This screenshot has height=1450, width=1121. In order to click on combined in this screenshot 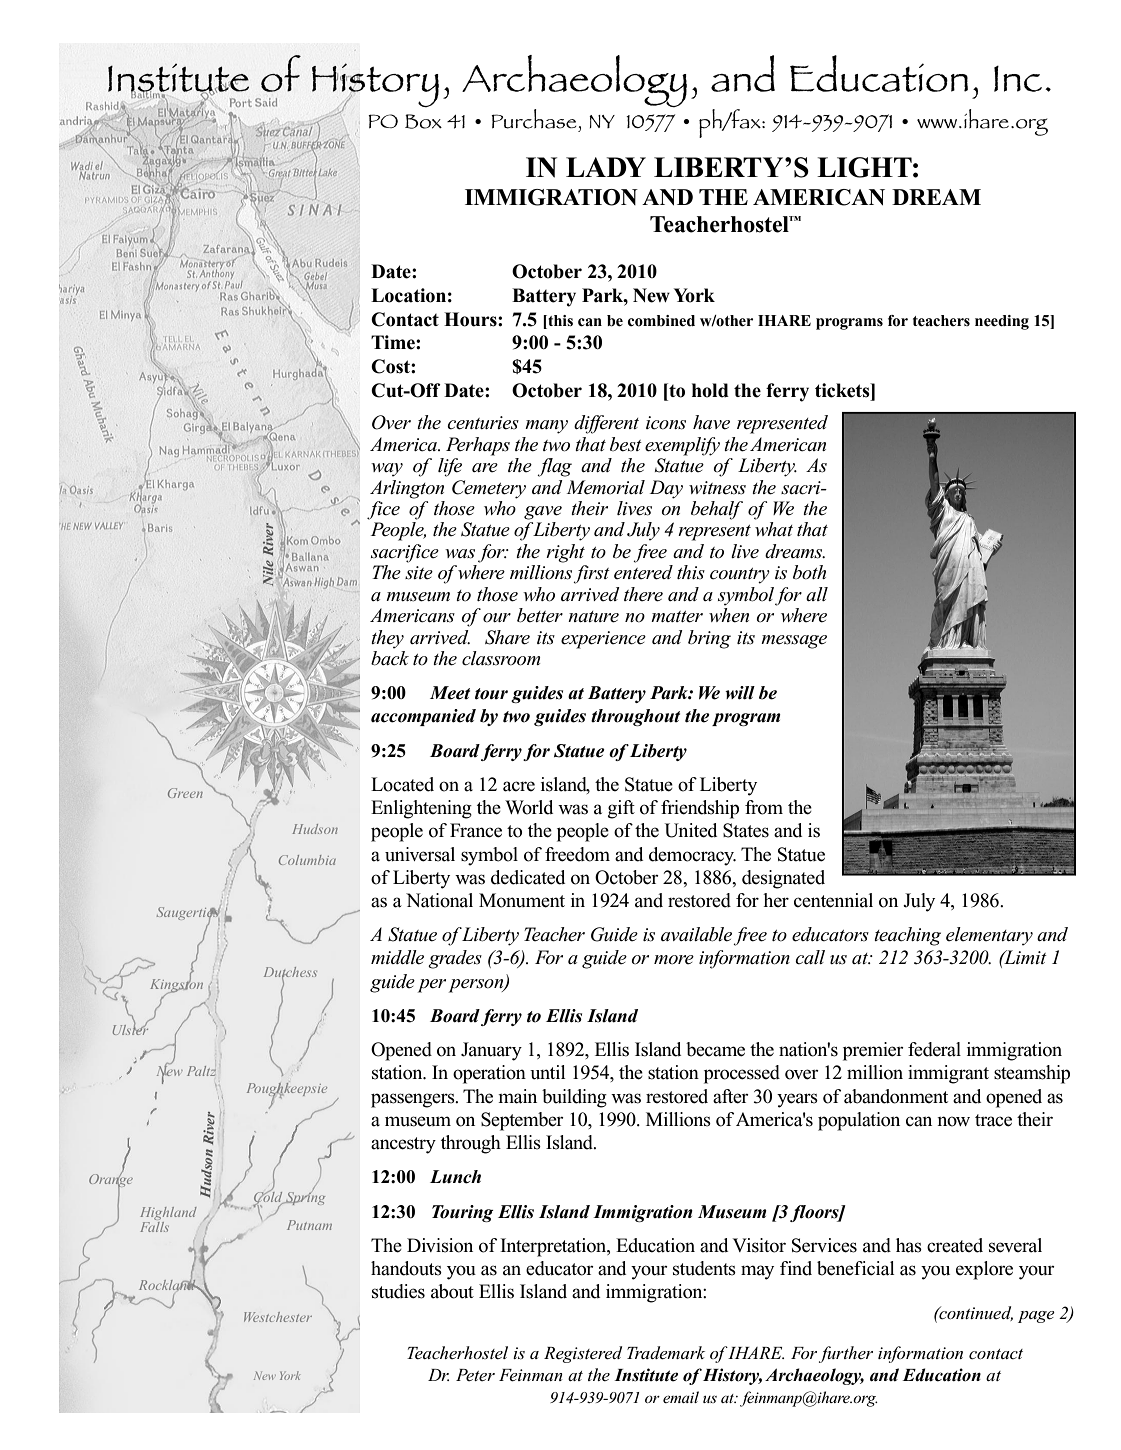, I will do `click(661, 321)`.
